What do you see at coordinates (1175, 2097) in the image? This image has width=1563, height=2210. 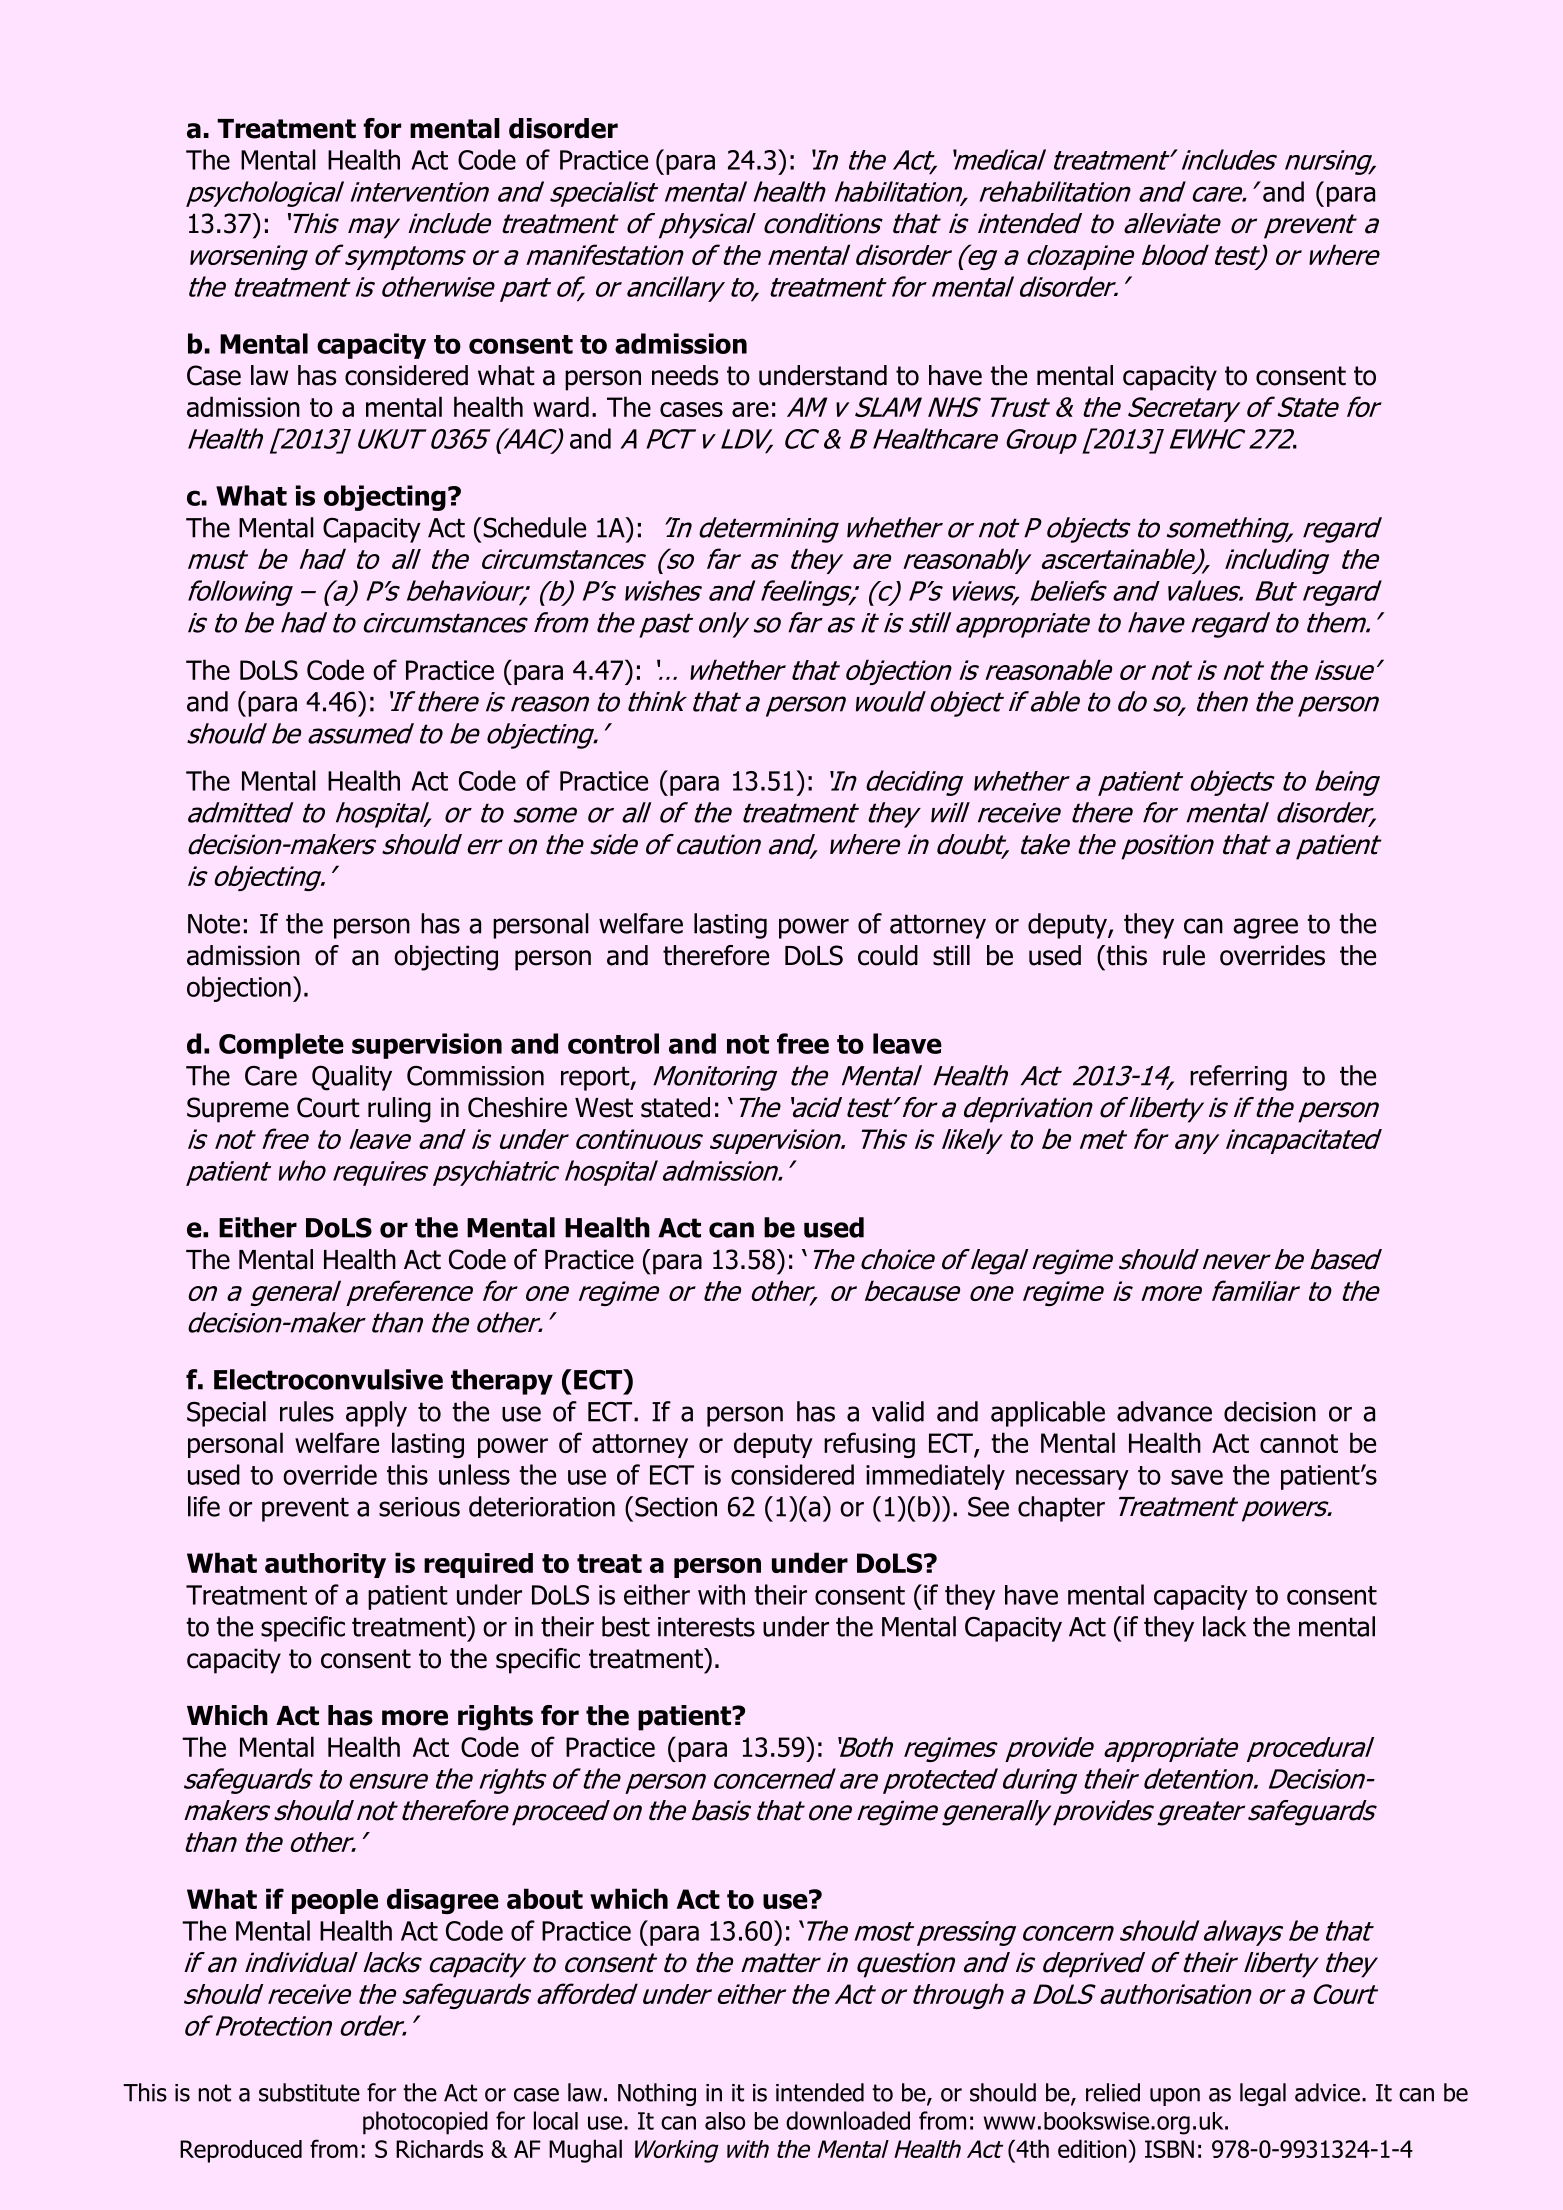 I see `upon` at bounding box center [1175, 2097].
